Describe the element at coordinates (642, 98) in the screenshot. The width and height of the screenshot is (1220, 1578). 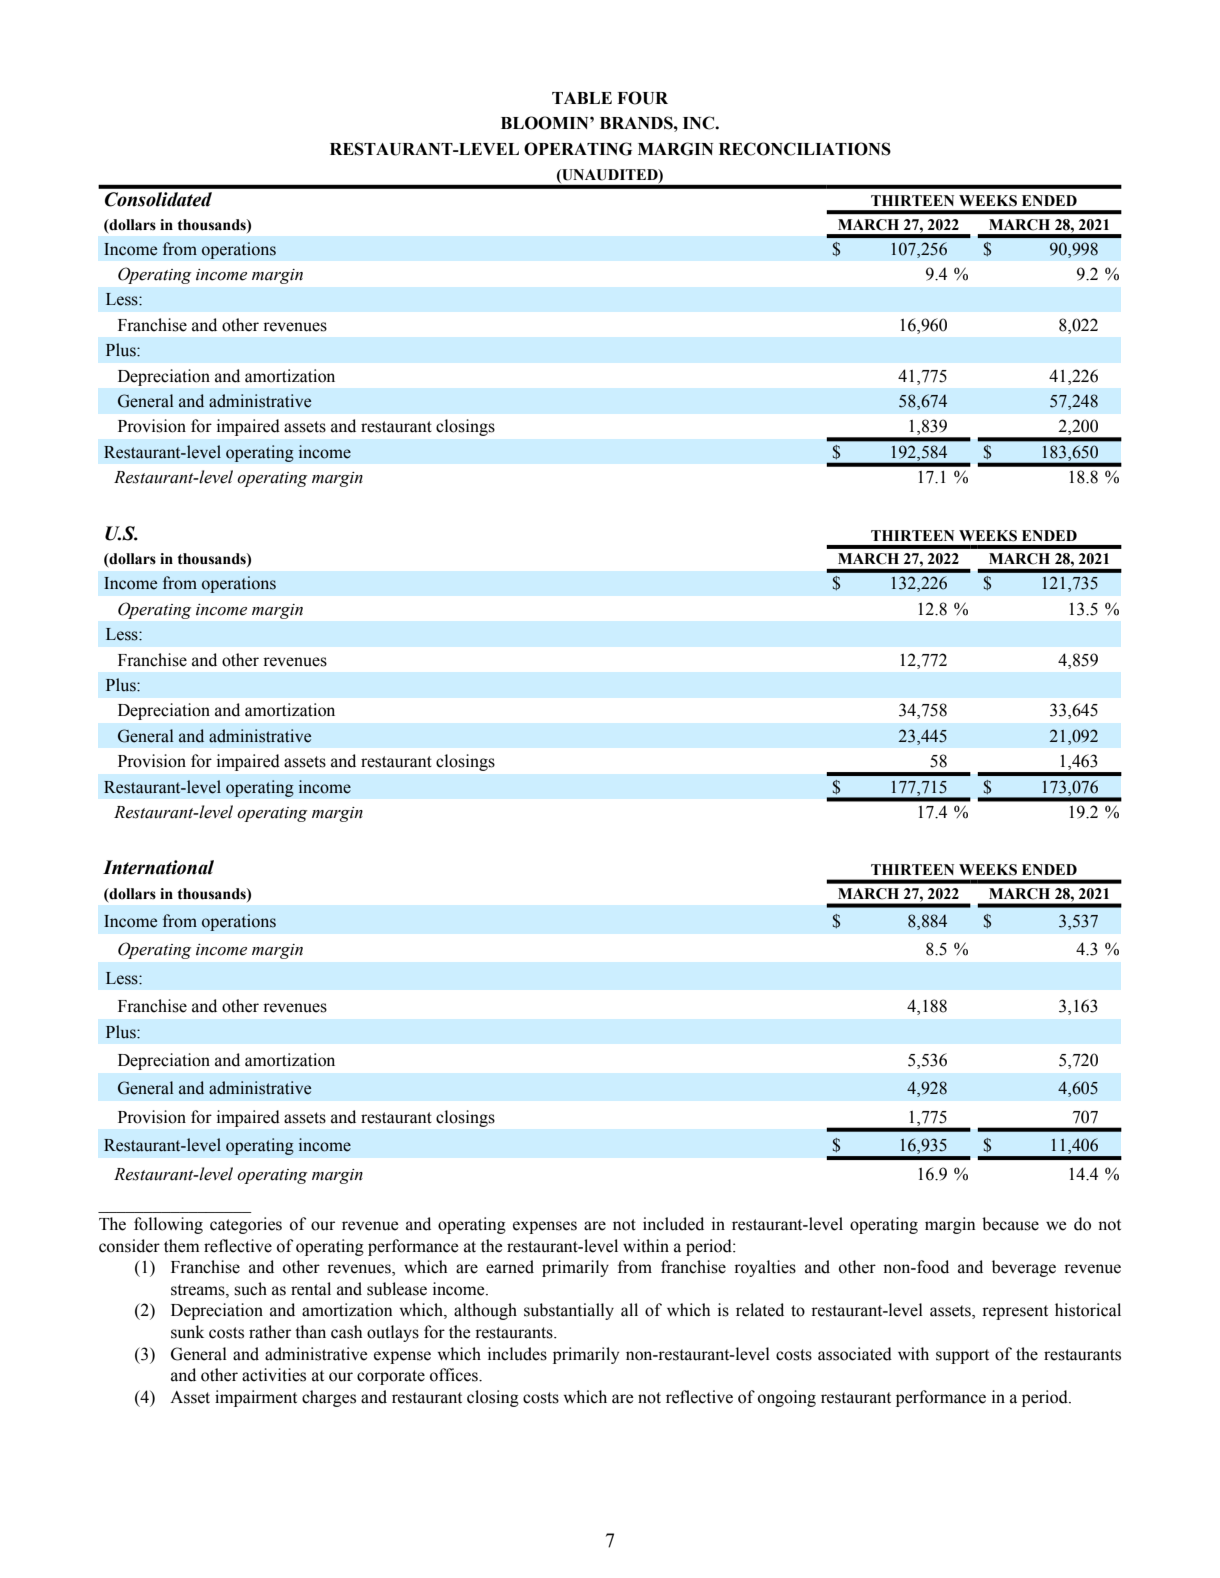
I see `FOUR` at that location.
